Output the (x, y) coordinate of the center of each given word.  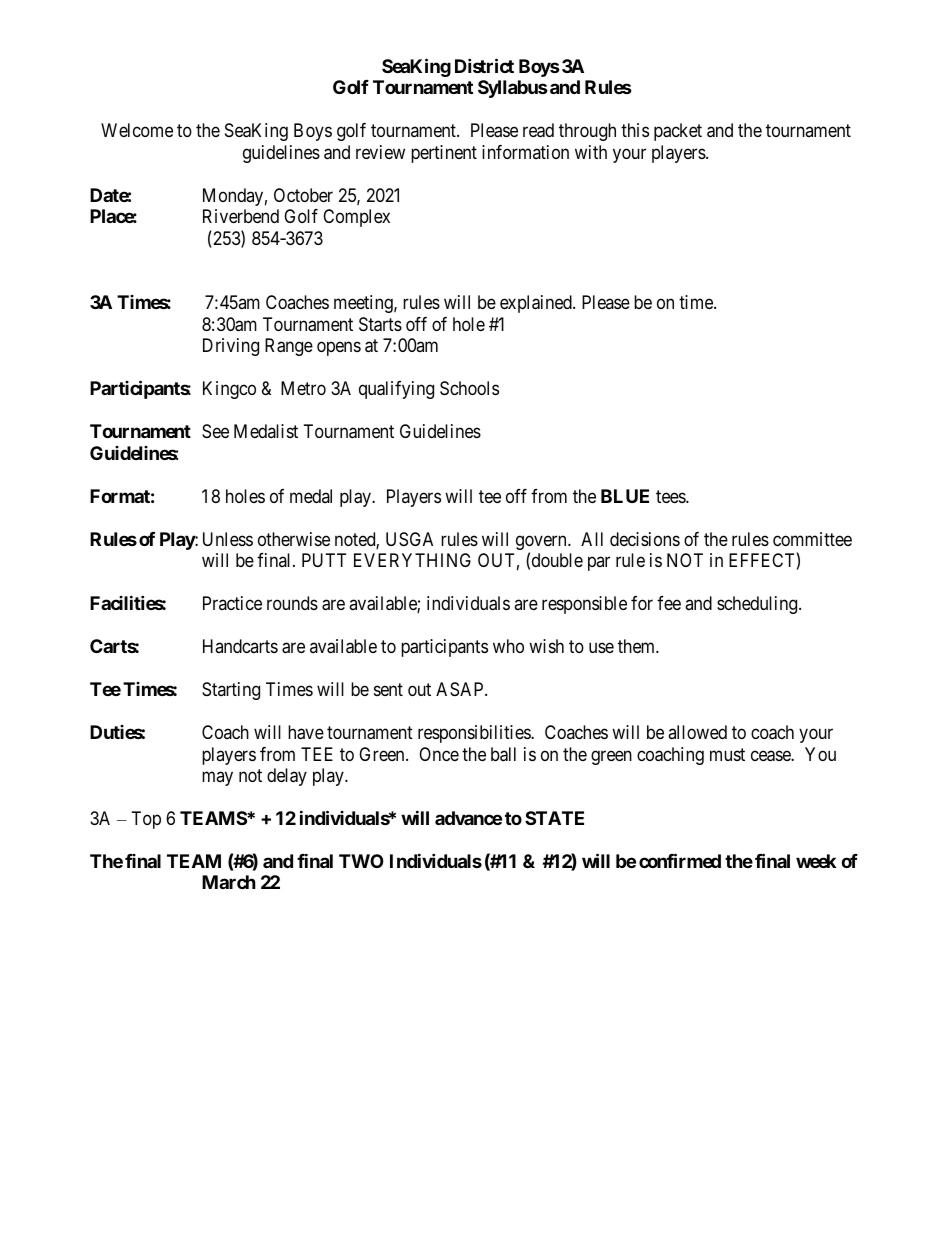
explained (537, 304)
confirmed (680, 860)
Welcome (137, 130)
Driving (231, 347)
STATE (554, 818)
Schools (469, 388)
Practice (232, 603)
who (508, 646)
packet (678, 132)
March (229, 882)
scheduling (758, 605)
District (484, 65)
